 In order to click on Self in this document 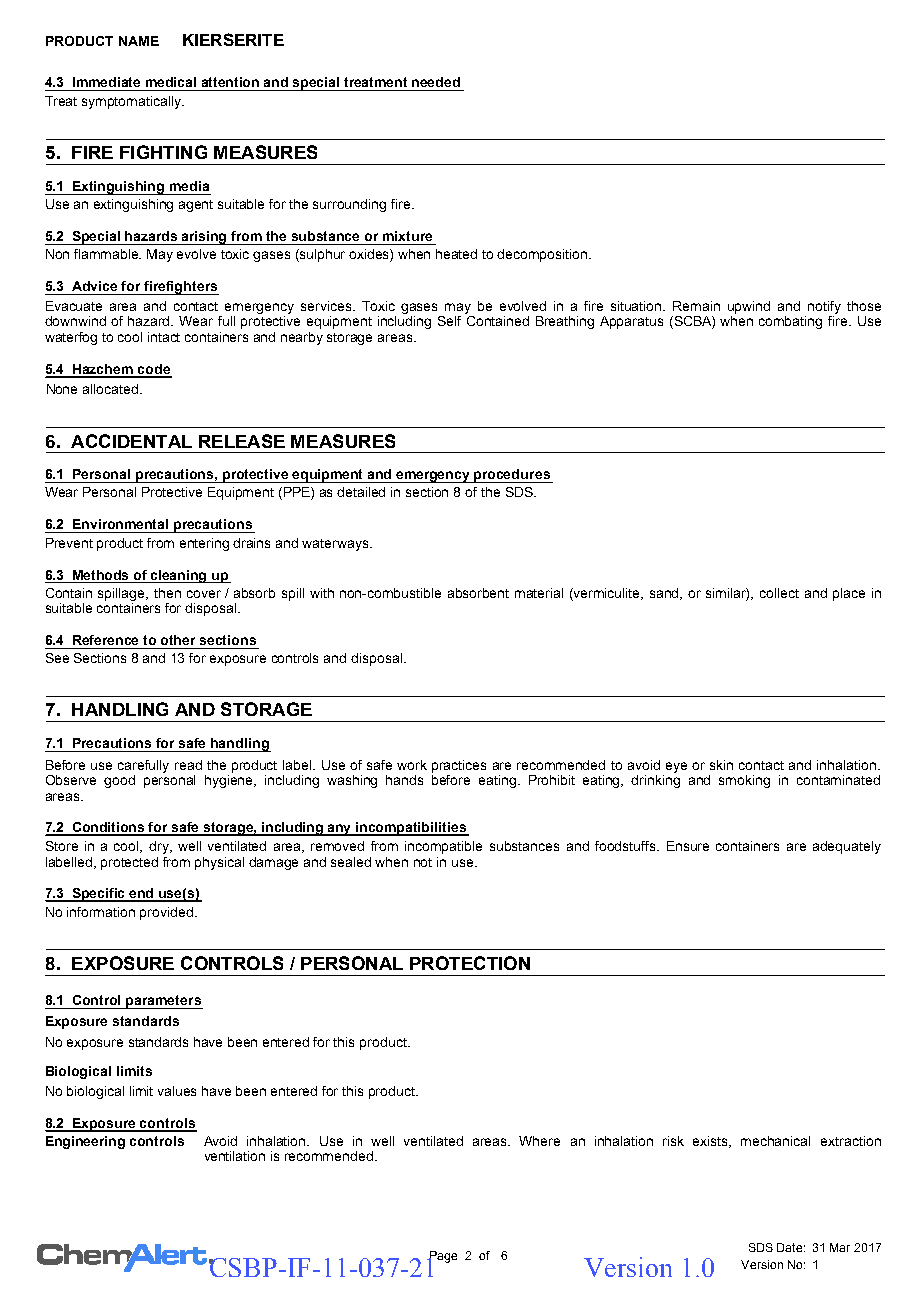, I will do `click(449, 321)`.
